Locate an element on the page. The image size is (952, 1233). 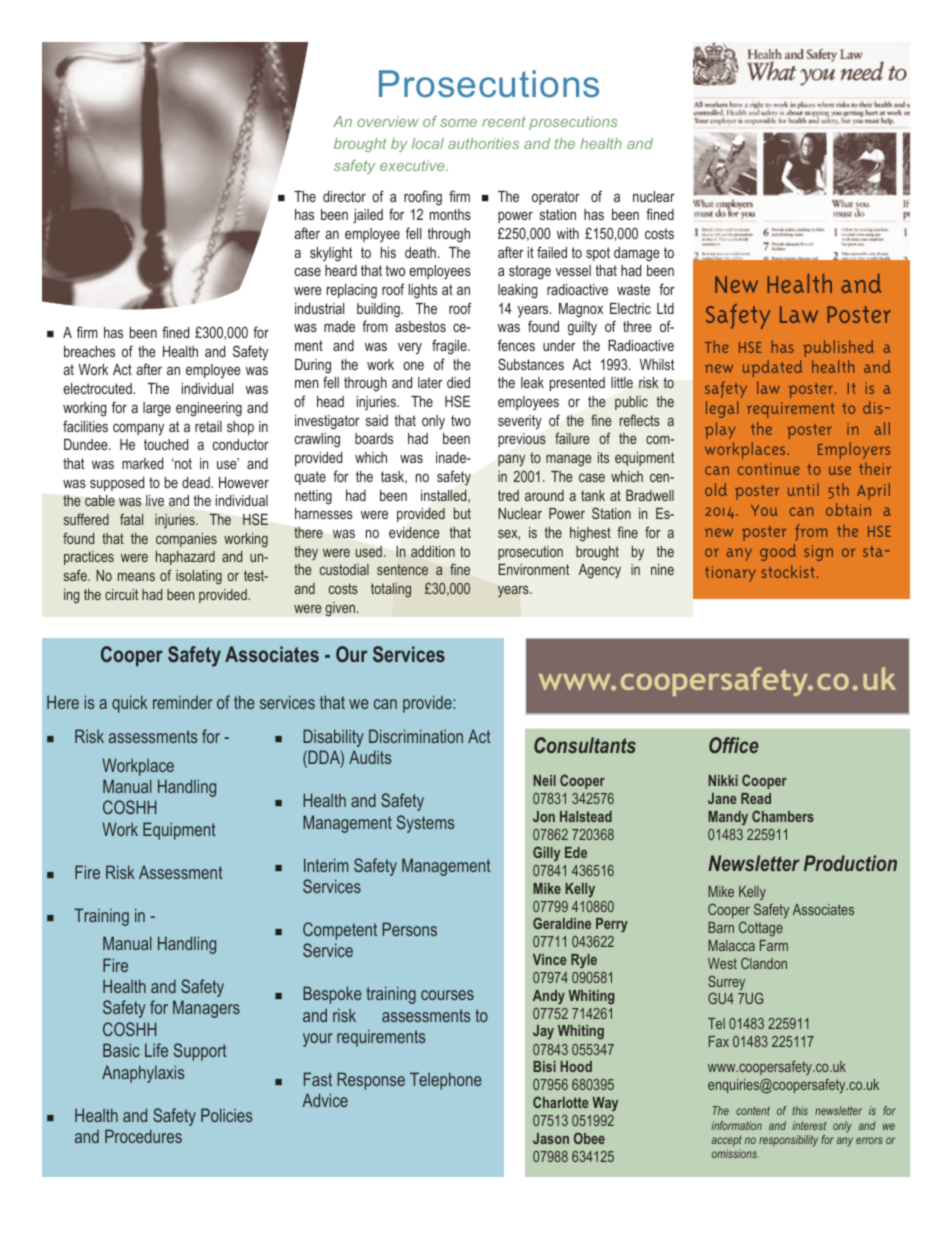
director is located at coordinates (344, 196).
